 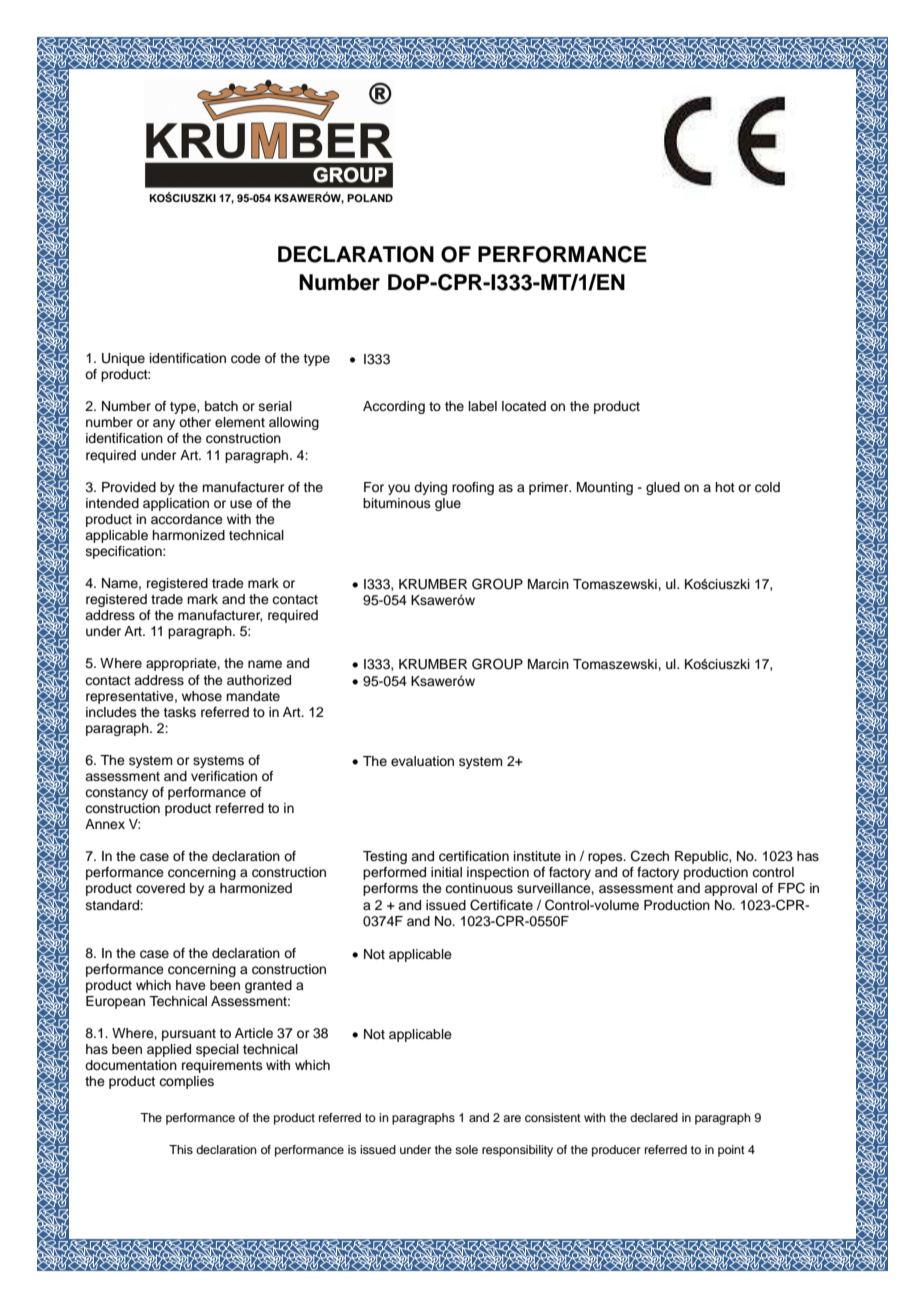 I want to click on evaluation, so click(x=422, y=761).
